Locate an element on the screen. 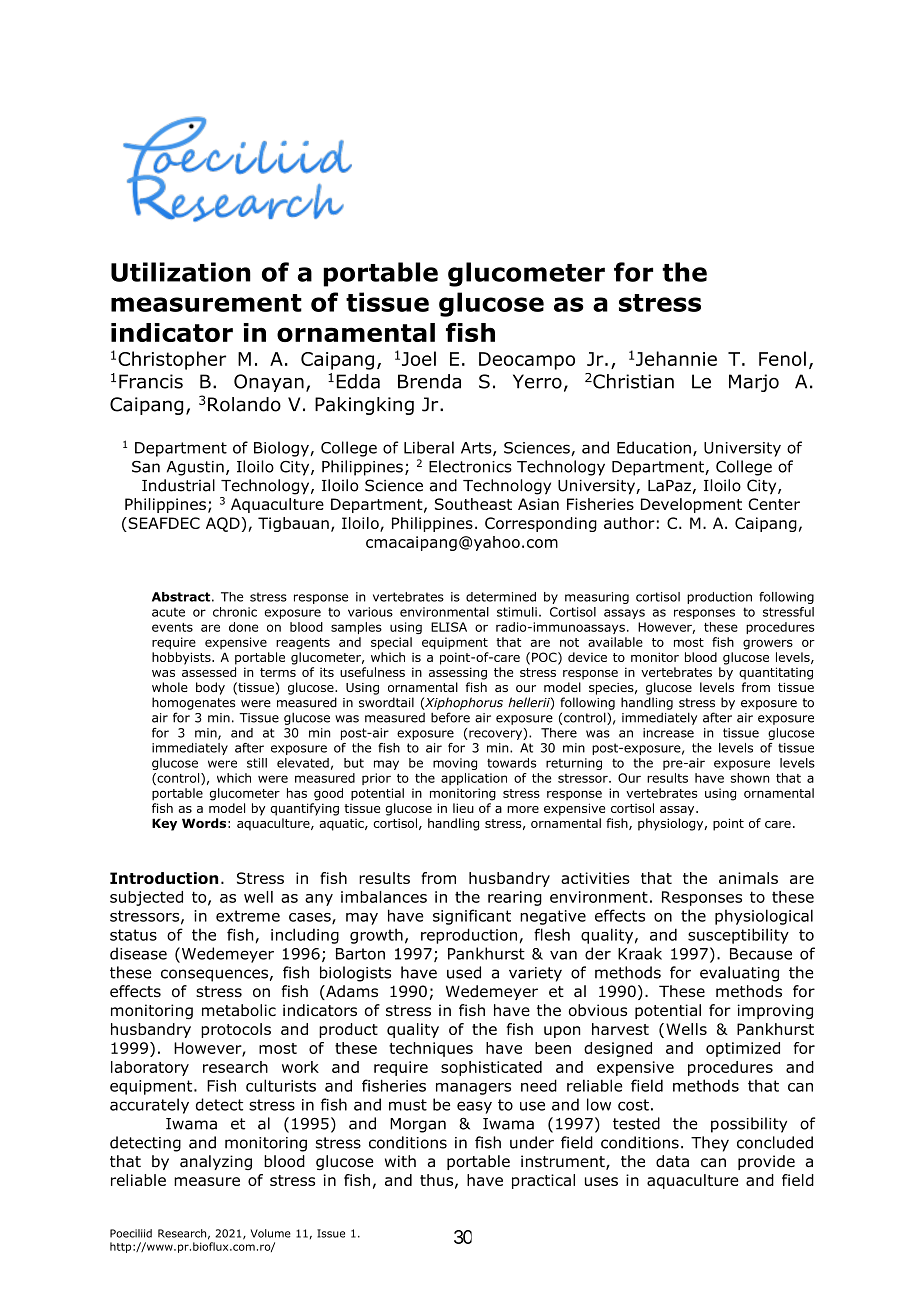  Brenda is located at coordinates (429, 381).
